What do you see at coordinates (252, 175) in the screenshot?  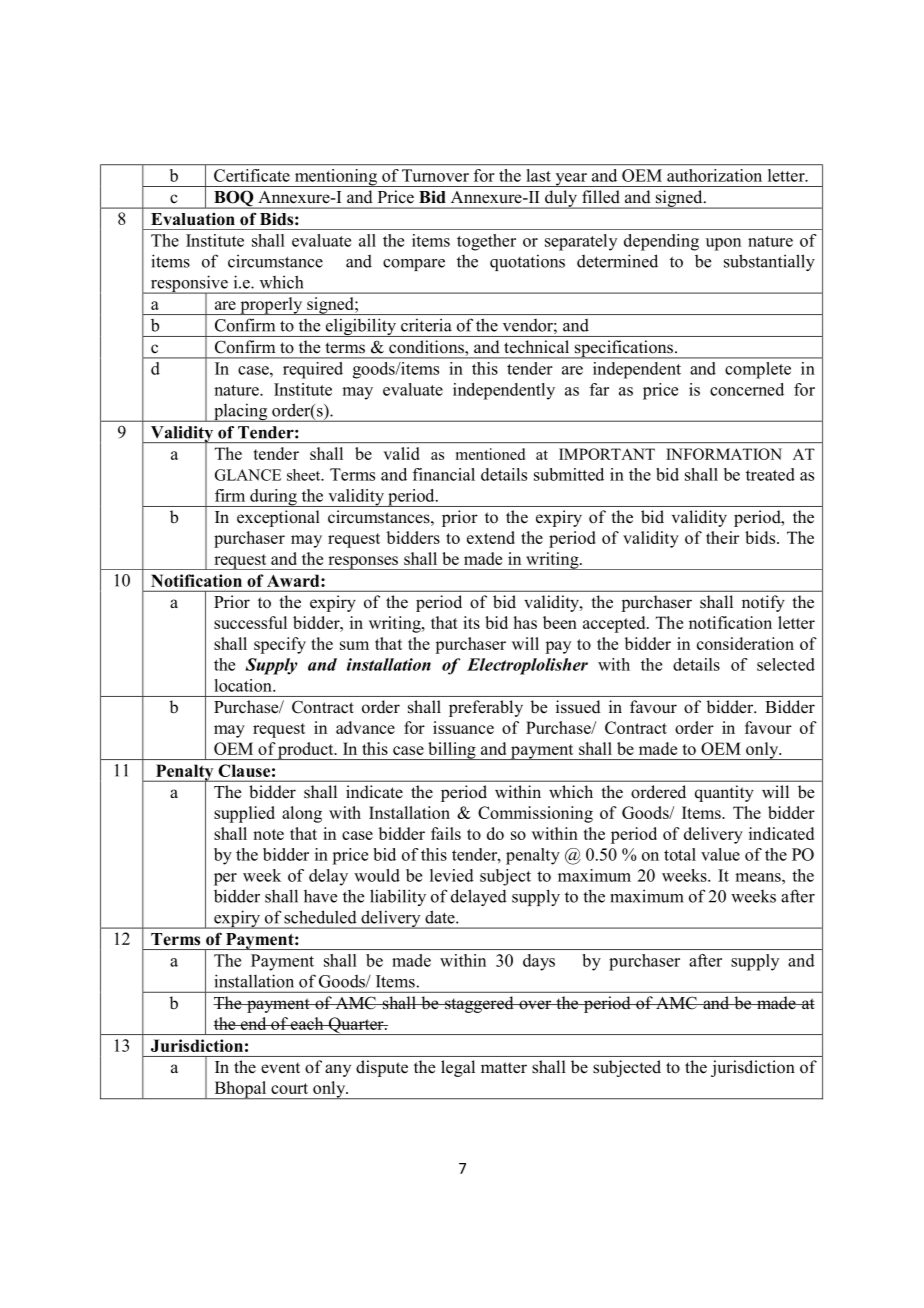 I see `Certificate` at bounding box center [252, 175].
